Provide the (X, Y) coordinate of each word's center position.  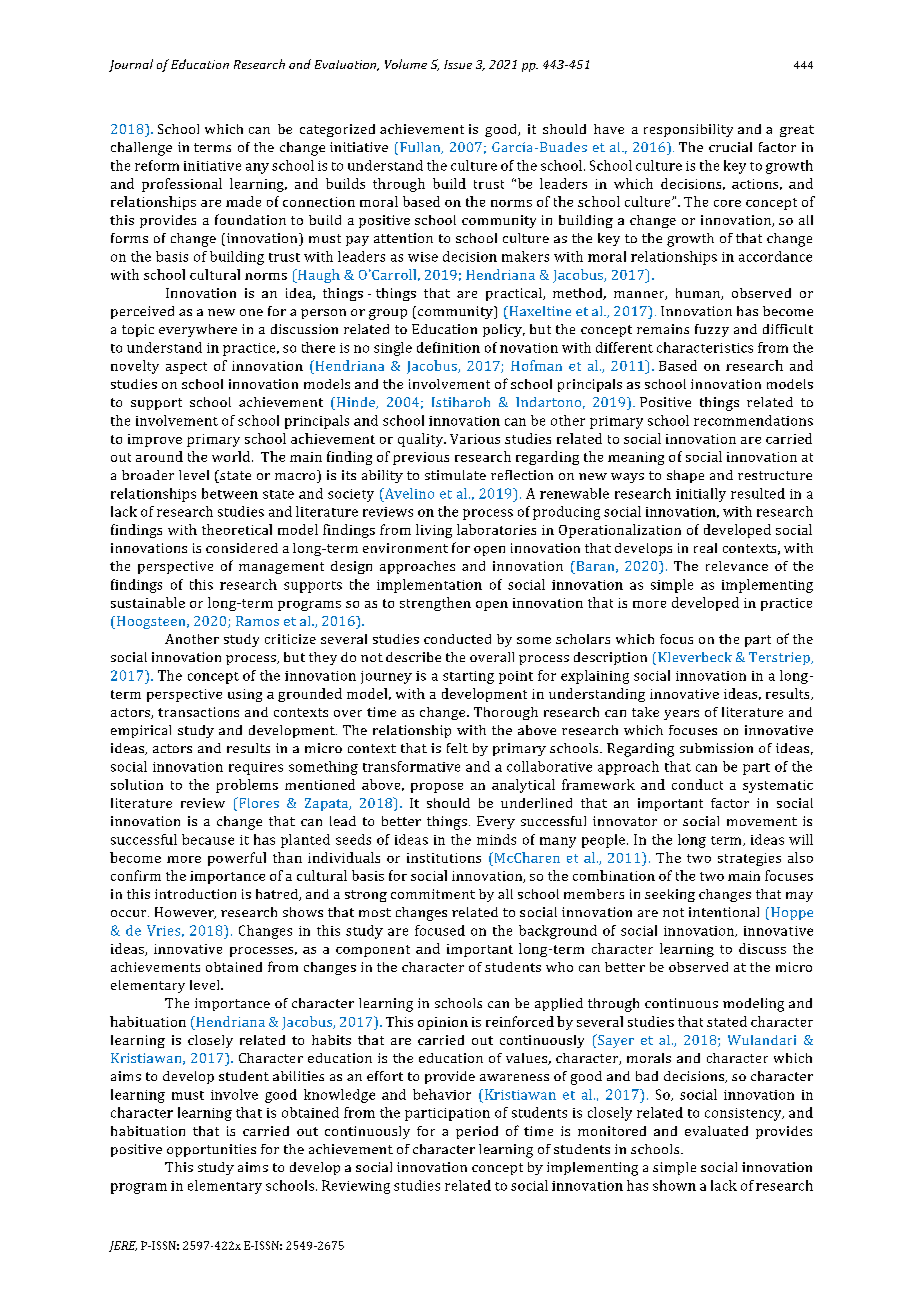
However (185, 913)
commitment (433, 894)
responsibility (688, 130)
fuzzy (712, 330)
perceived (142, 312)
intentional (724, 912)
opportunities (211, 1150)
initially (701, 495)
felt (457, 748)
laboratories (496, 529)
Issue (458, 64)
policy (504, 330)
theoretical (237, 529)
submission (716, 748)
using (245, 695)
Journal (131, 65)
